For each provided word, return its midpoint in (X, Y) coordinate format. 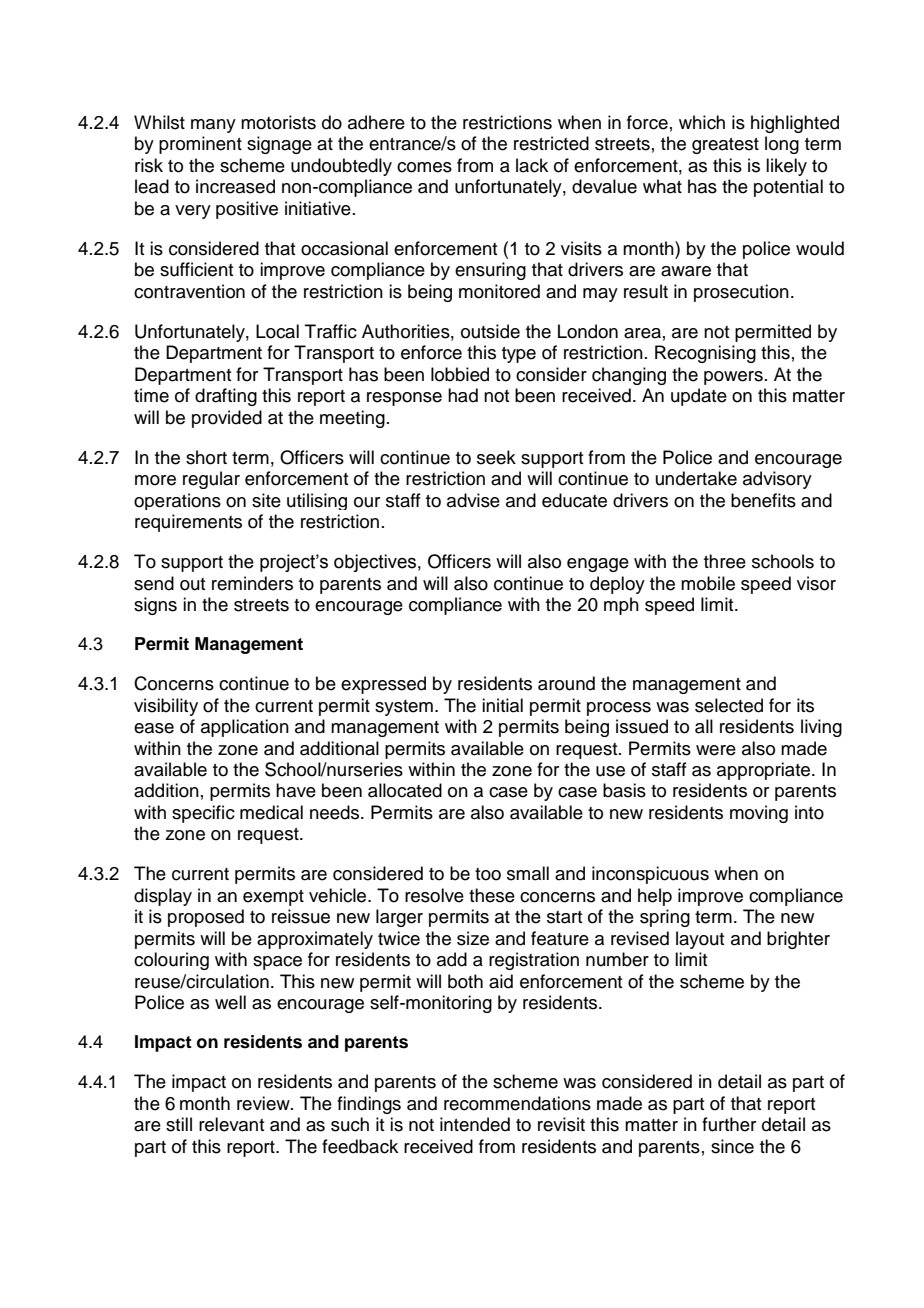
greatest (725, 146)
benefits (763, 500)
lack (532, 165)
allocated (405, 790)
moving (759, 814)
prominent (200, 145)
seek (496, 457)
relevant (231, 1124)
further (729, 1124)
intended (475, 1124)
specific (203, 814)
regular (211, 480)
